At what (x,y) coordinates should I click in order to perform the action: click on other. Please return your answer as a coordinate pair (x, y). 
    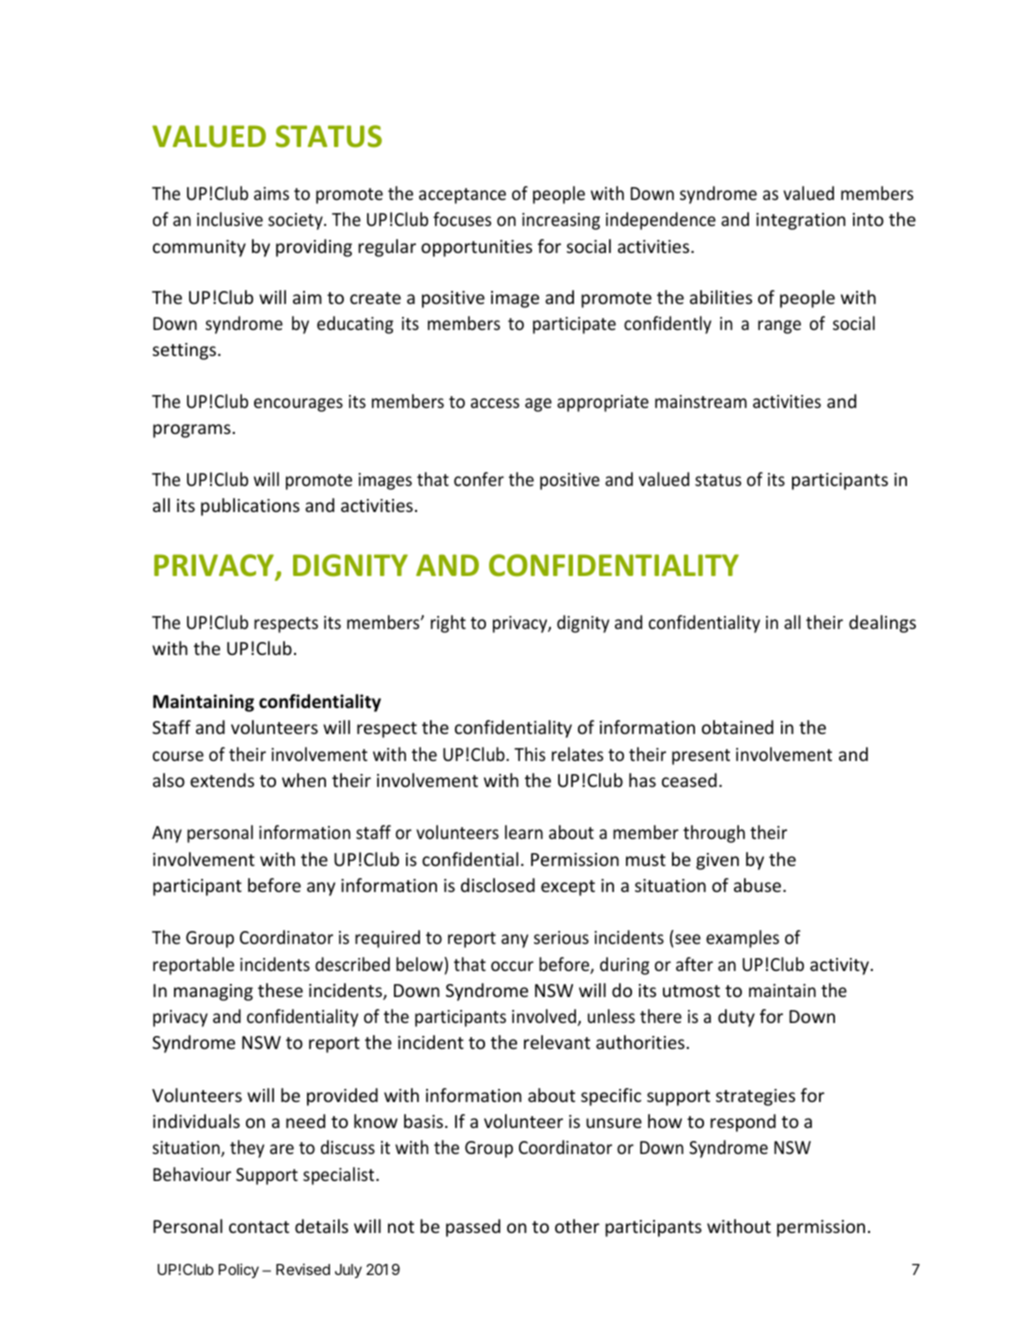
    Looking at the image, I should click on (577, 1226).
